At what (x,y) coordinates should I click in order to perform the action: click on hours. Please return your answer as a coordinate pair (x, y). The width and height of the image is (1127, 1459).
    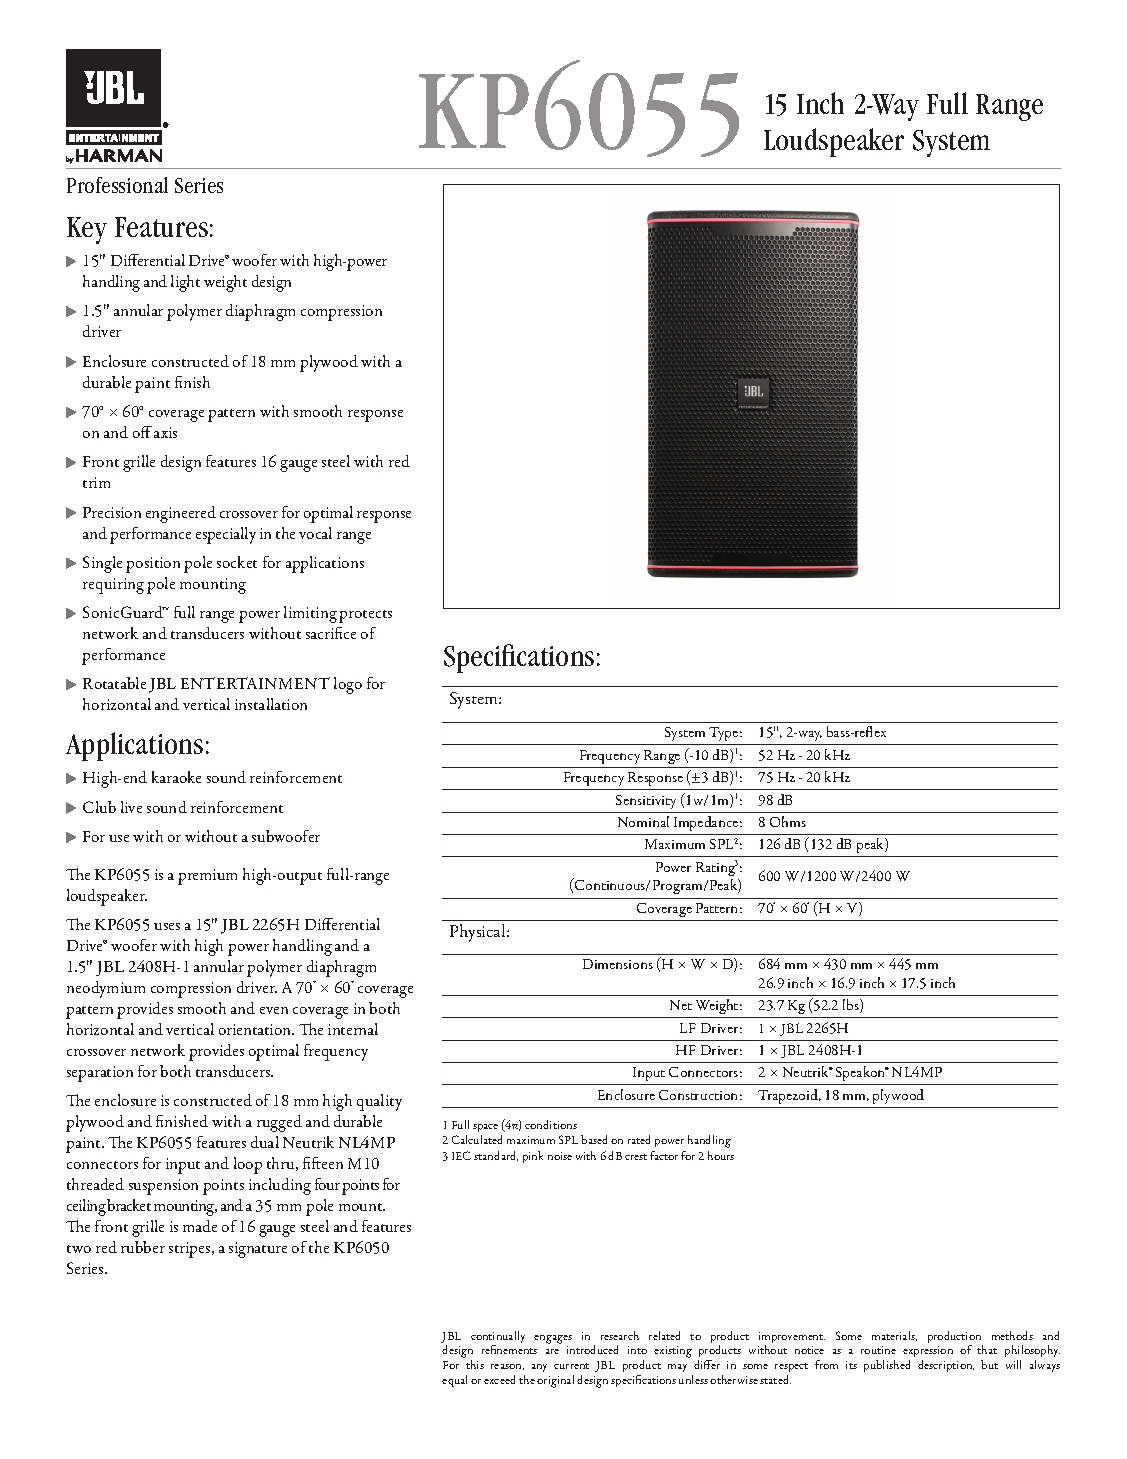
    Looking at the image, I should click on (721, 1155).
